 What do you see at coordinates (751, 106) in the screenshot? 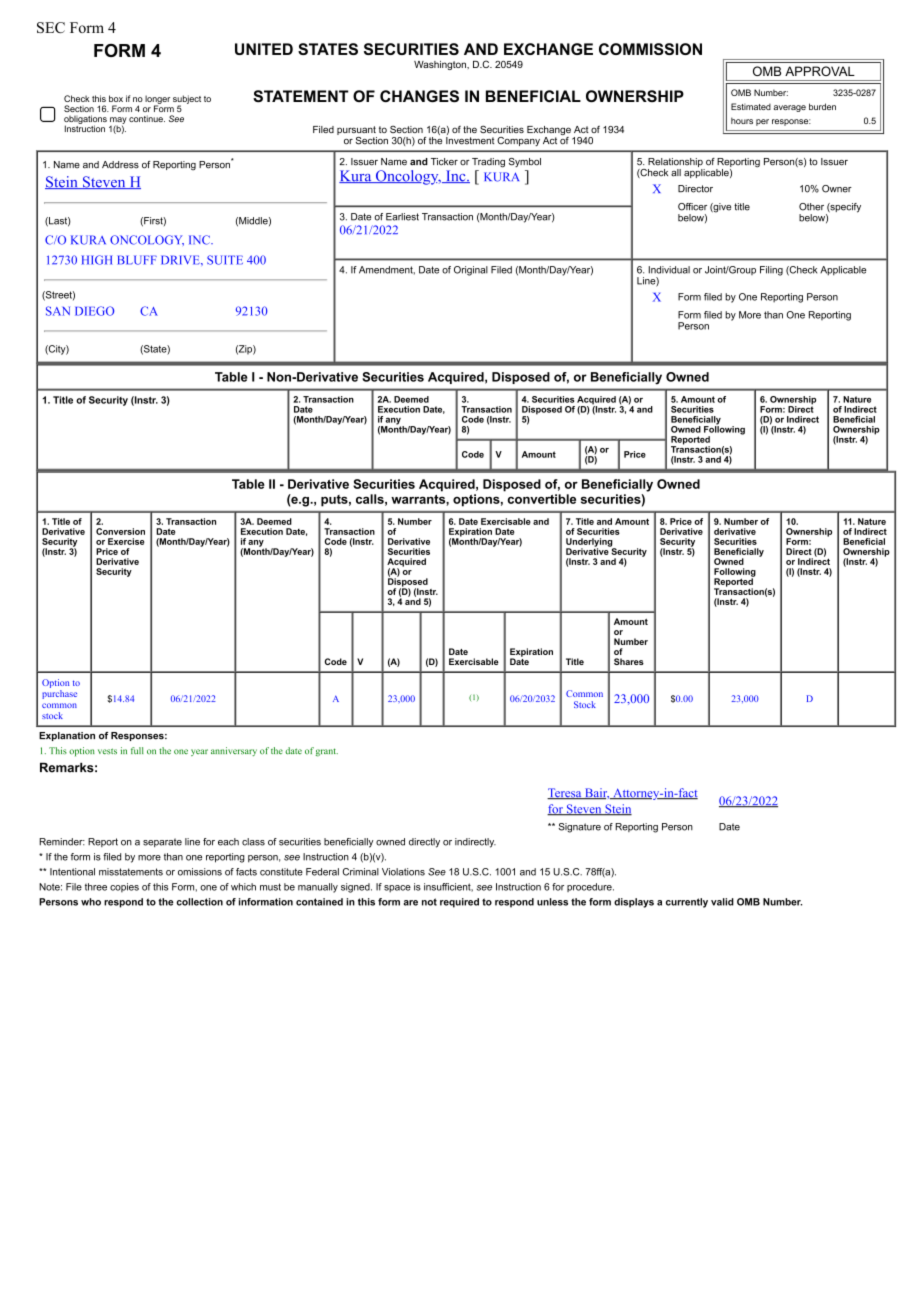
I see `Estimated` at bounding box center [751, 106].
